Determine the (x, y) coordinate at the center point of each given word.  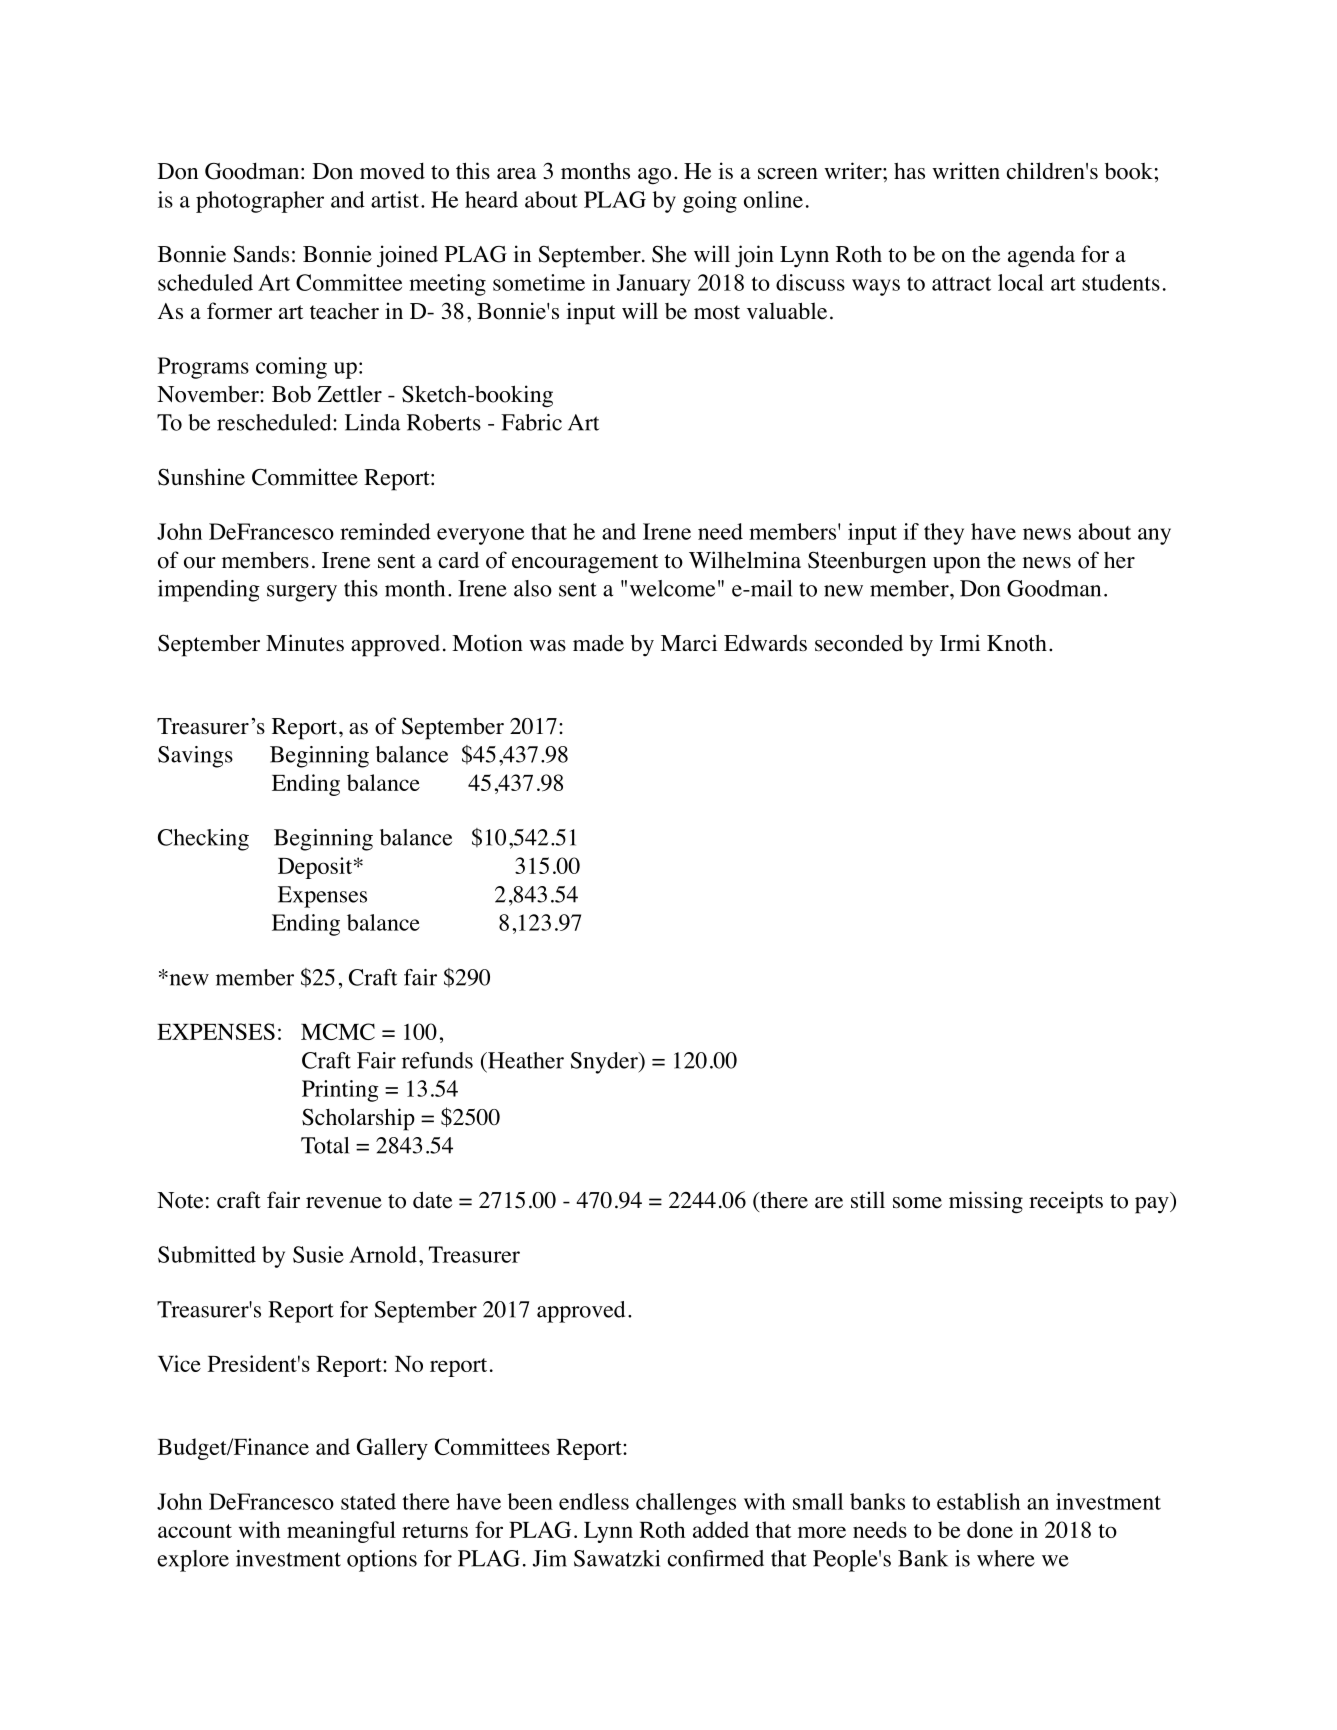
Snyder (605, 1063)
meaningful (341, 1532)
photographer (260, 202)
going (710, 202)
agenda (1041, 256)
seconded (859, 643)
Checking (203, 840)
